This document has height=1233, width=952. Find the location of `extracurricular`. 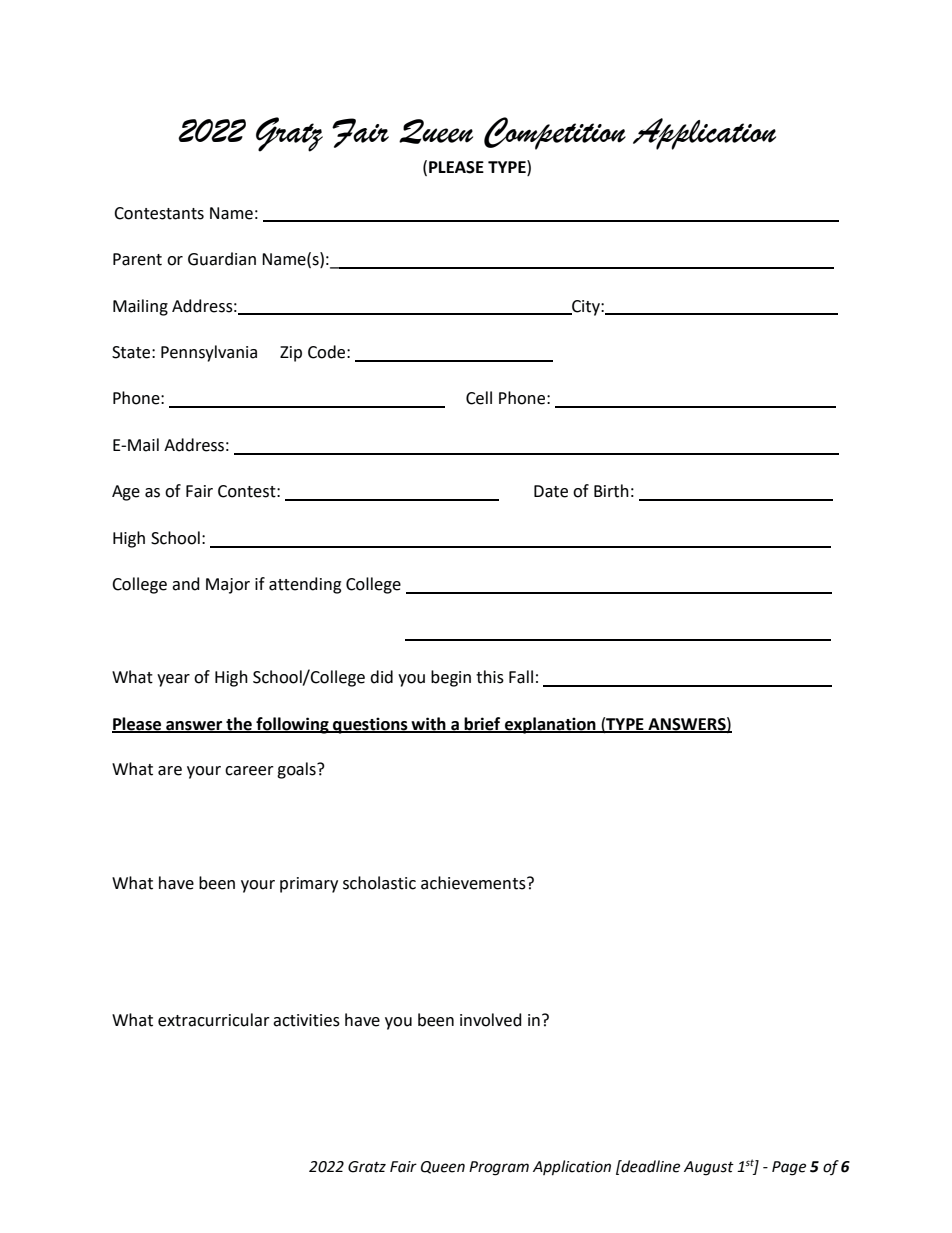

extracurricular is located at coordinates (214, 1020).
